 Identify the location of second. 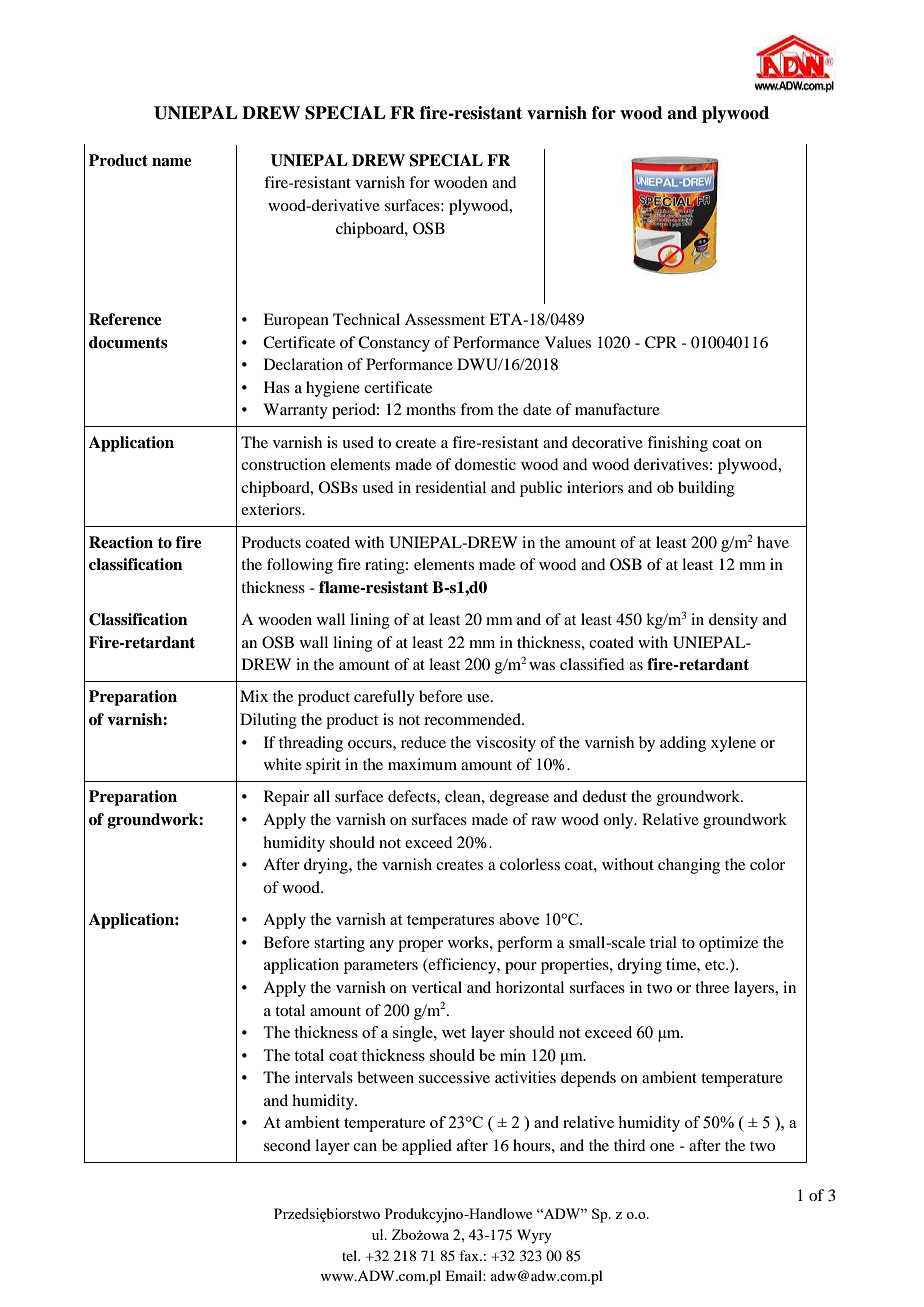
(287, 1145).
